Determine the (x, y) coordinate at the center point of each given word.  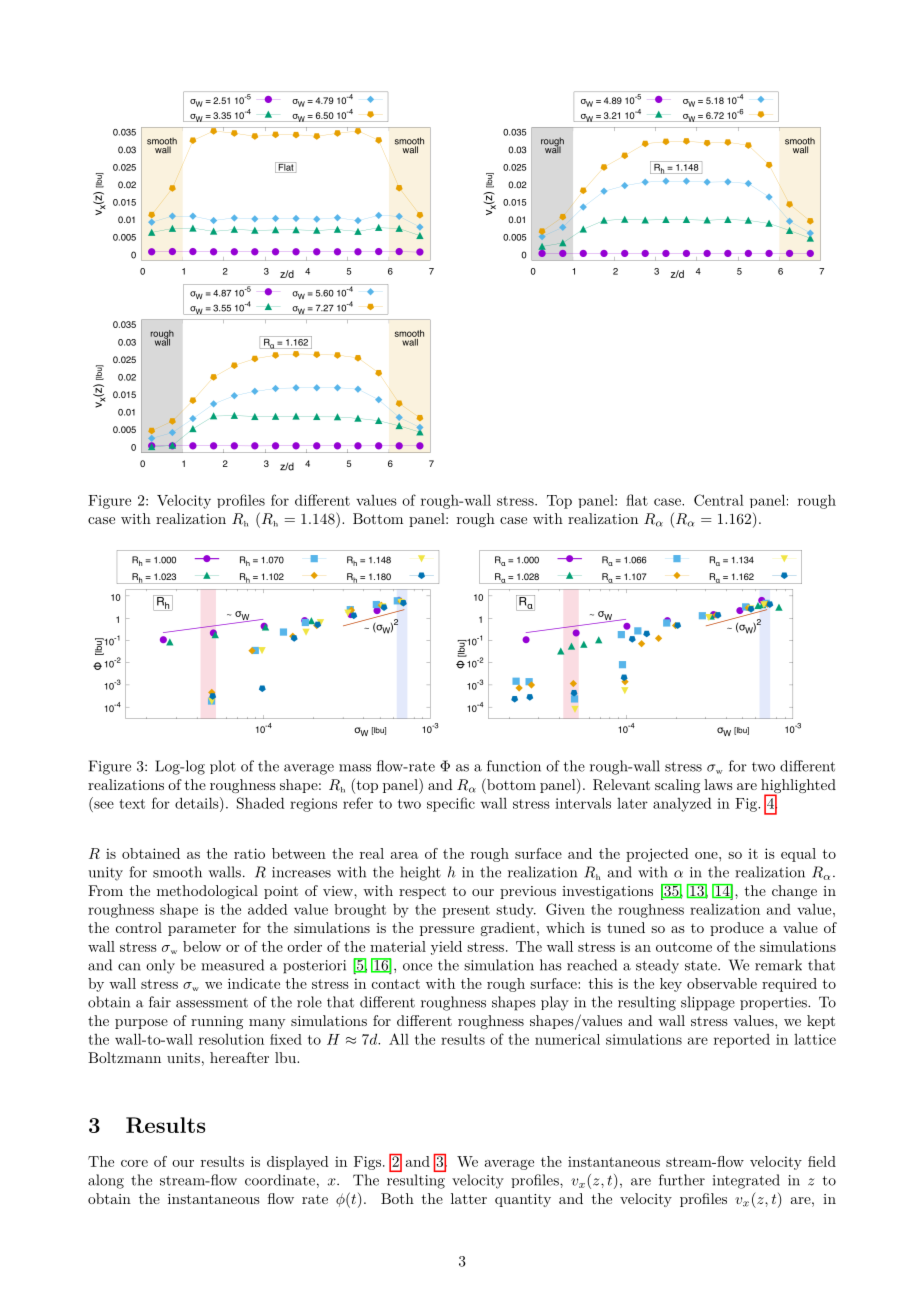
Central (719, 500)
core (134, 1163)
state (702, 966)
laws (718, 784)
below (202, 946)
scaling (677, 786)
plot (223, 767)
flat (637, 500)
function (514, 766)
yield (446, 948)
